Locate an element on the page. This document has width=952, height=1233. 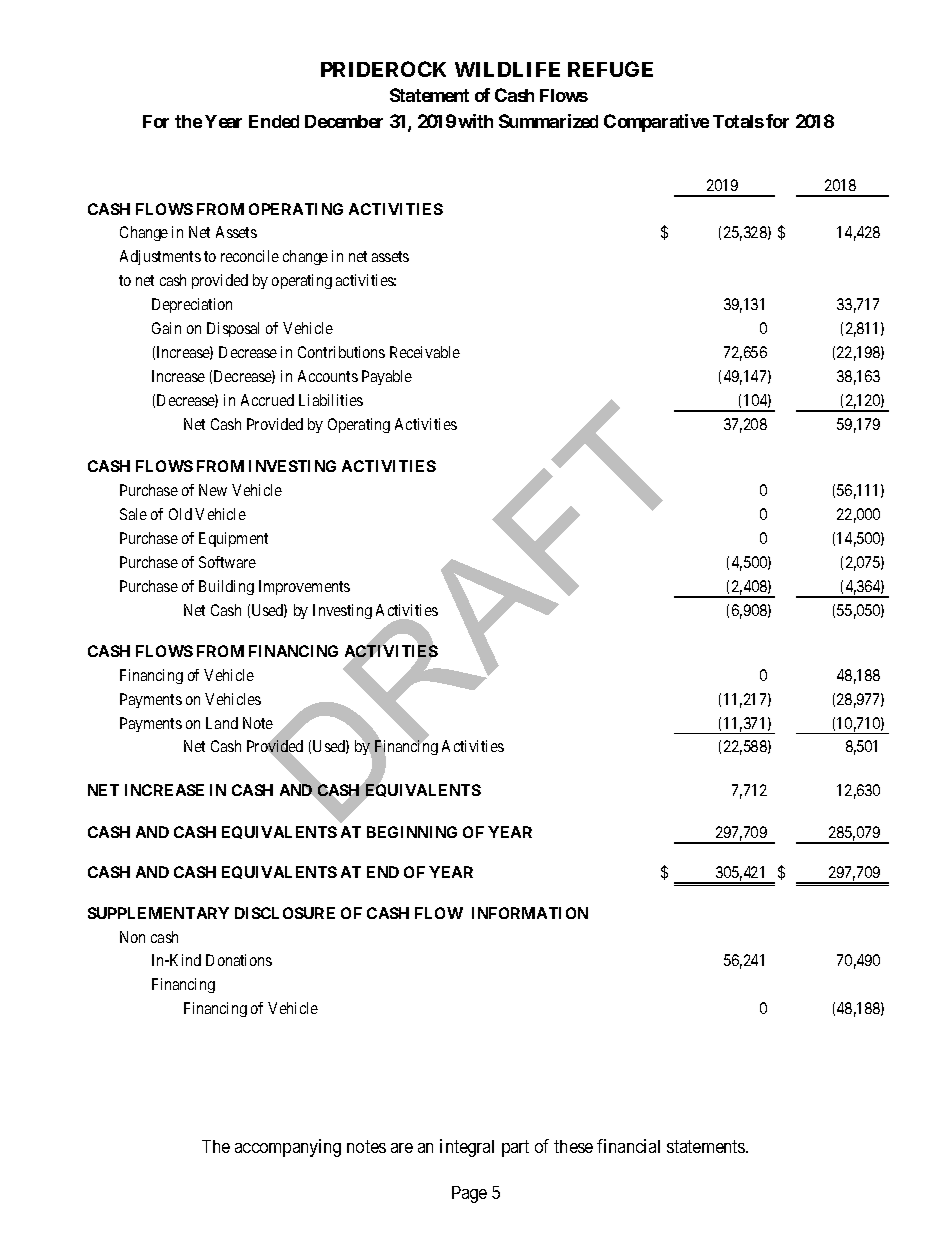
Building is located at coordinates (226, 587).
